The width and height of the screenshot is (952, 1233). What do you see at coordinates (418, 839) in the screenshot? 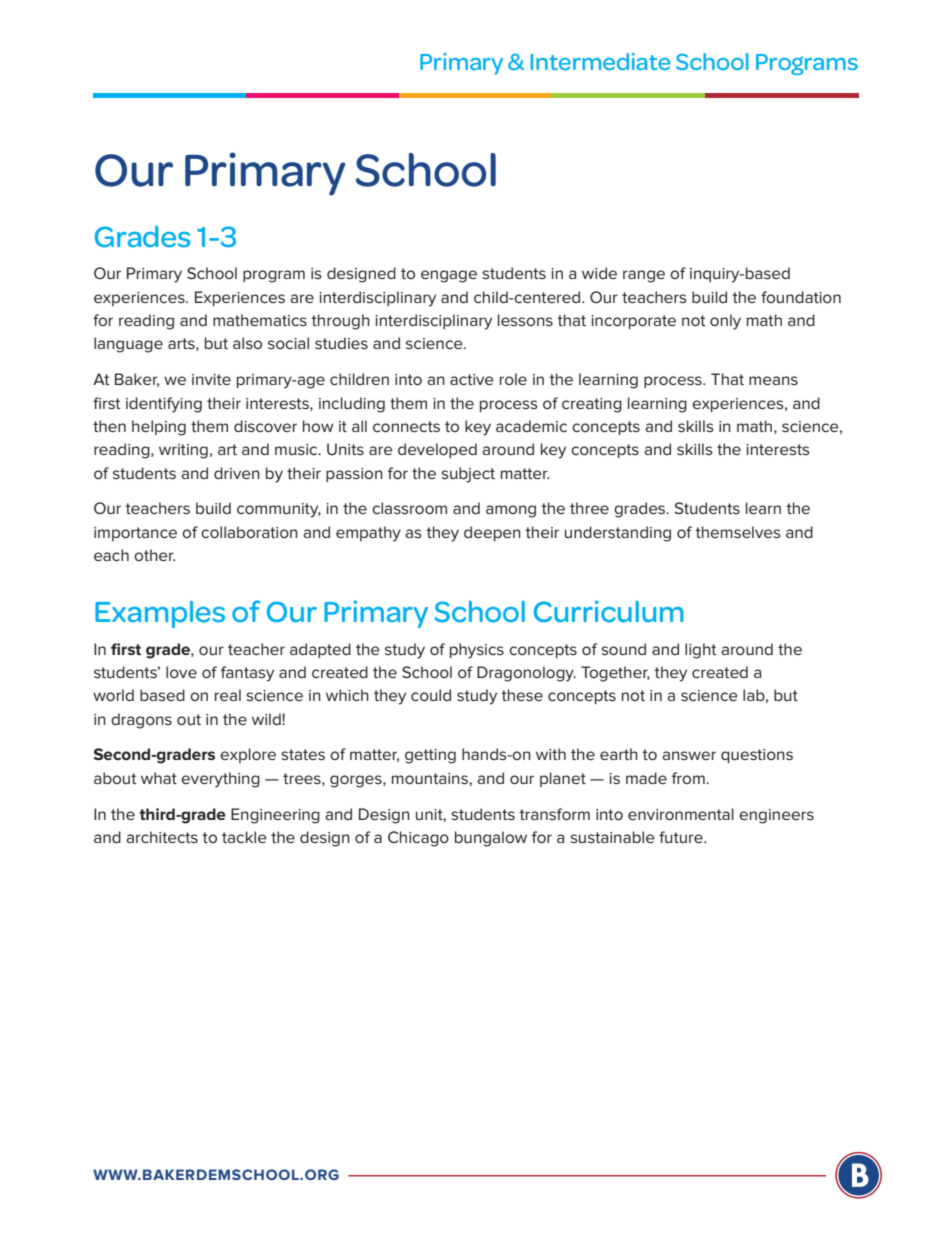
I see `Chicago` at bounding box center [418, 839].
